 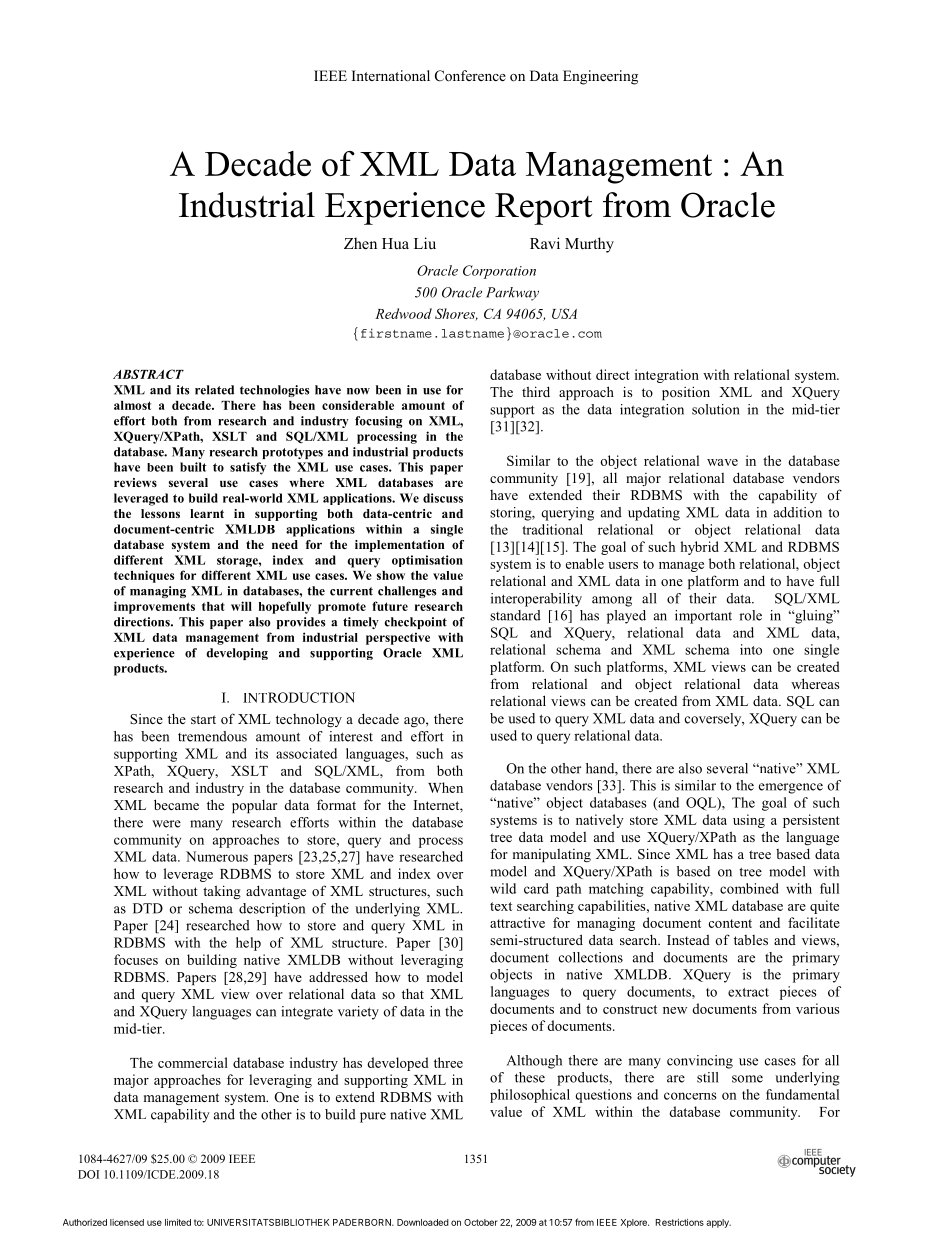 What do you see at coordinates (481, 1222) in the screenshot?
I see `October` at bounding box center [481, 1222].
